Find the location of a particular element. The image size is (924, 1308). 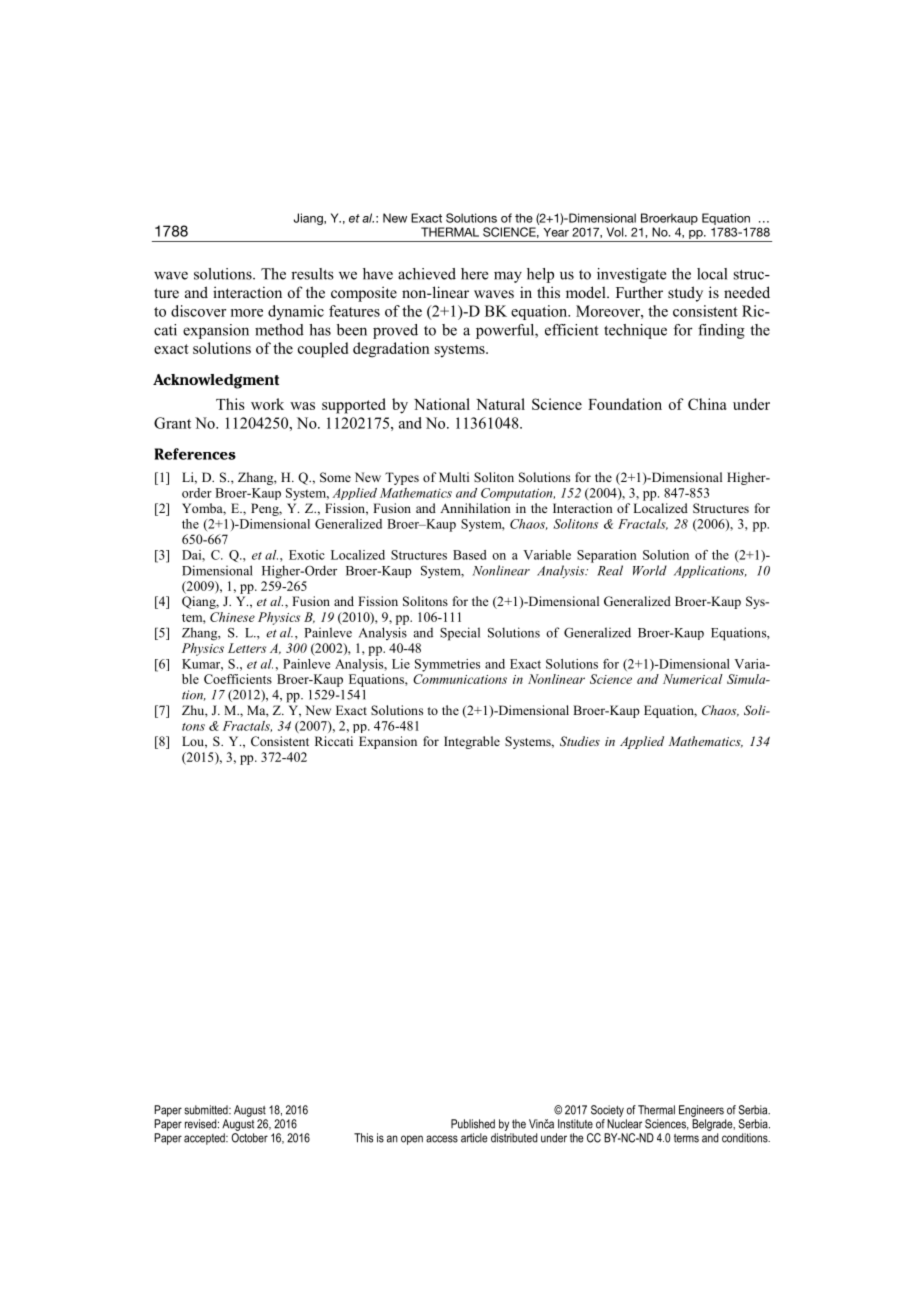

Engineers is located at coordinates (701, 1111).
